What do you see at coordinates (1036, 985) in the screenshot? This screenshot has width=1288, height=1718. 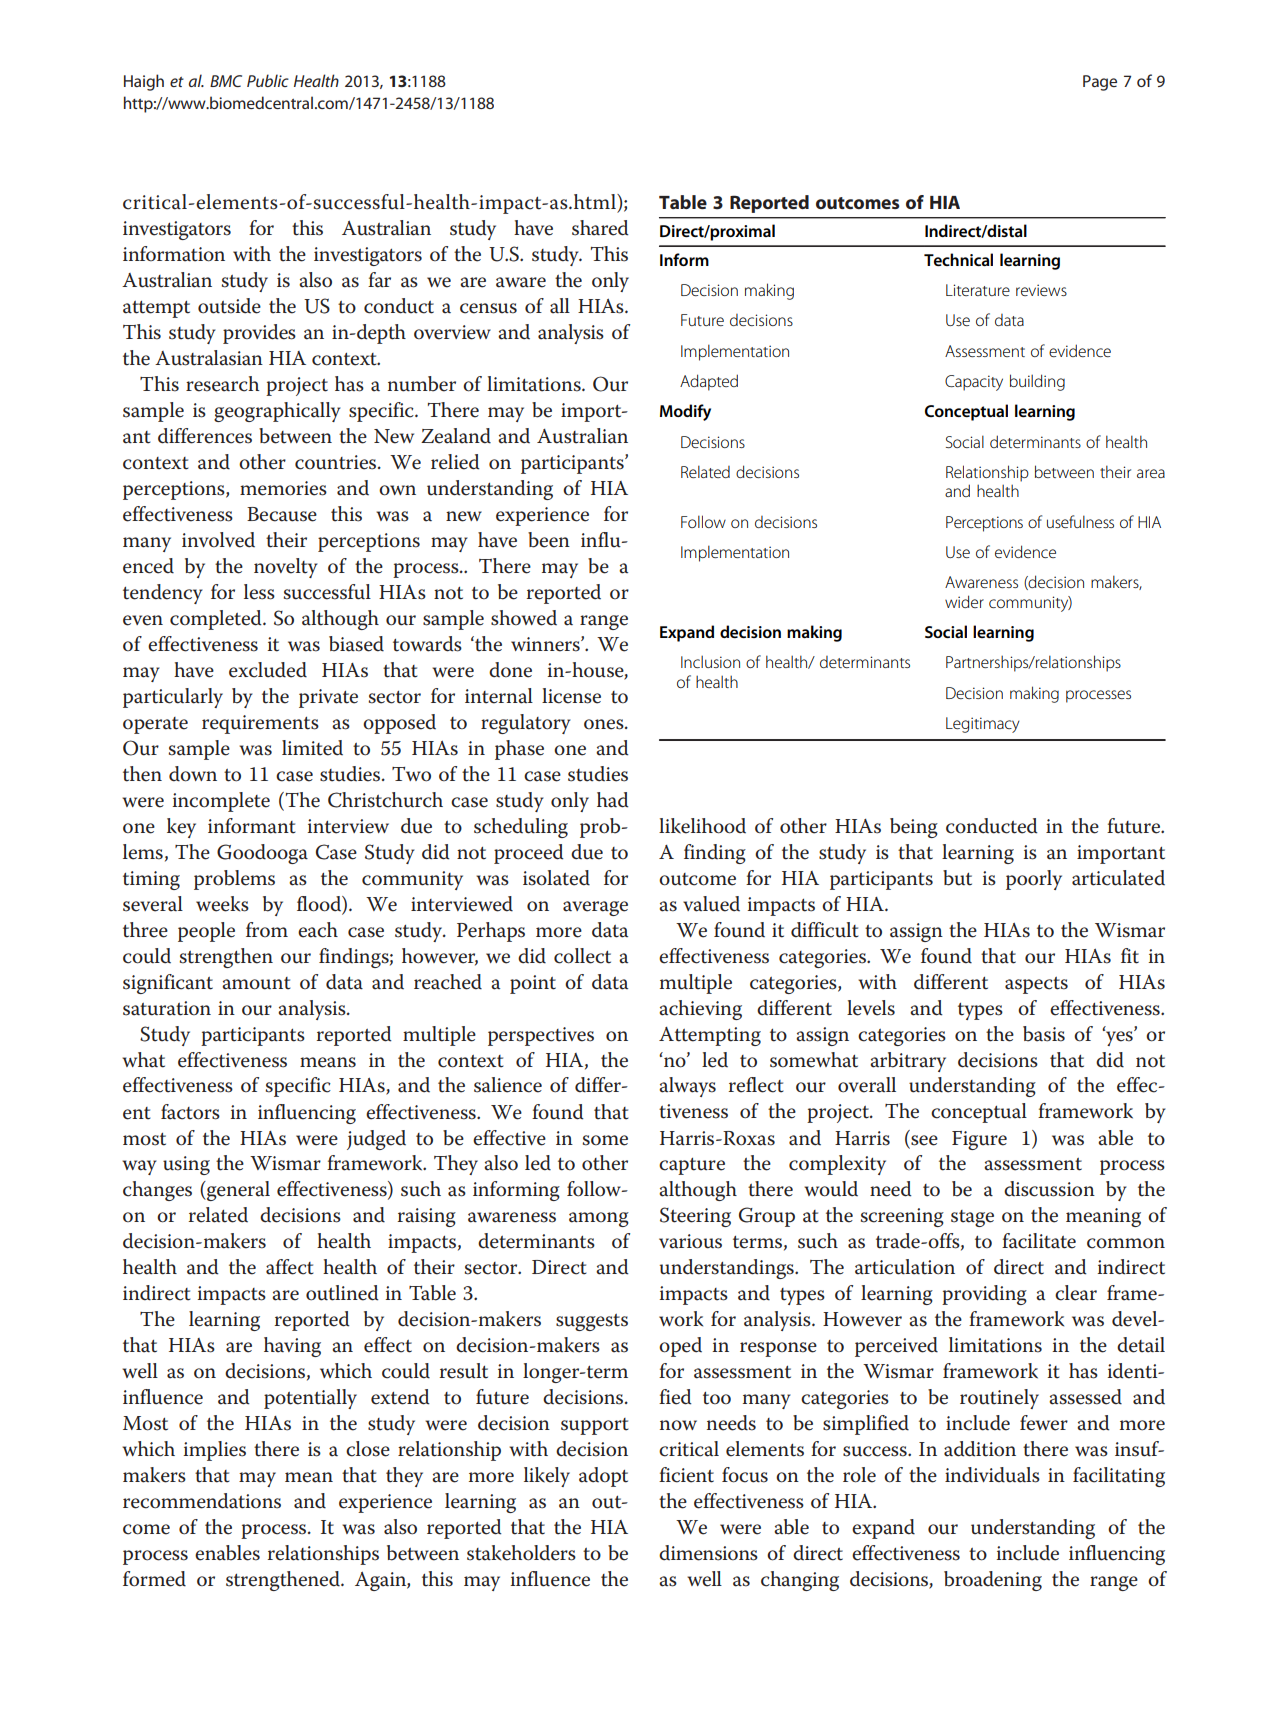 I see `aspects` at bounding box center [1036, 985].
